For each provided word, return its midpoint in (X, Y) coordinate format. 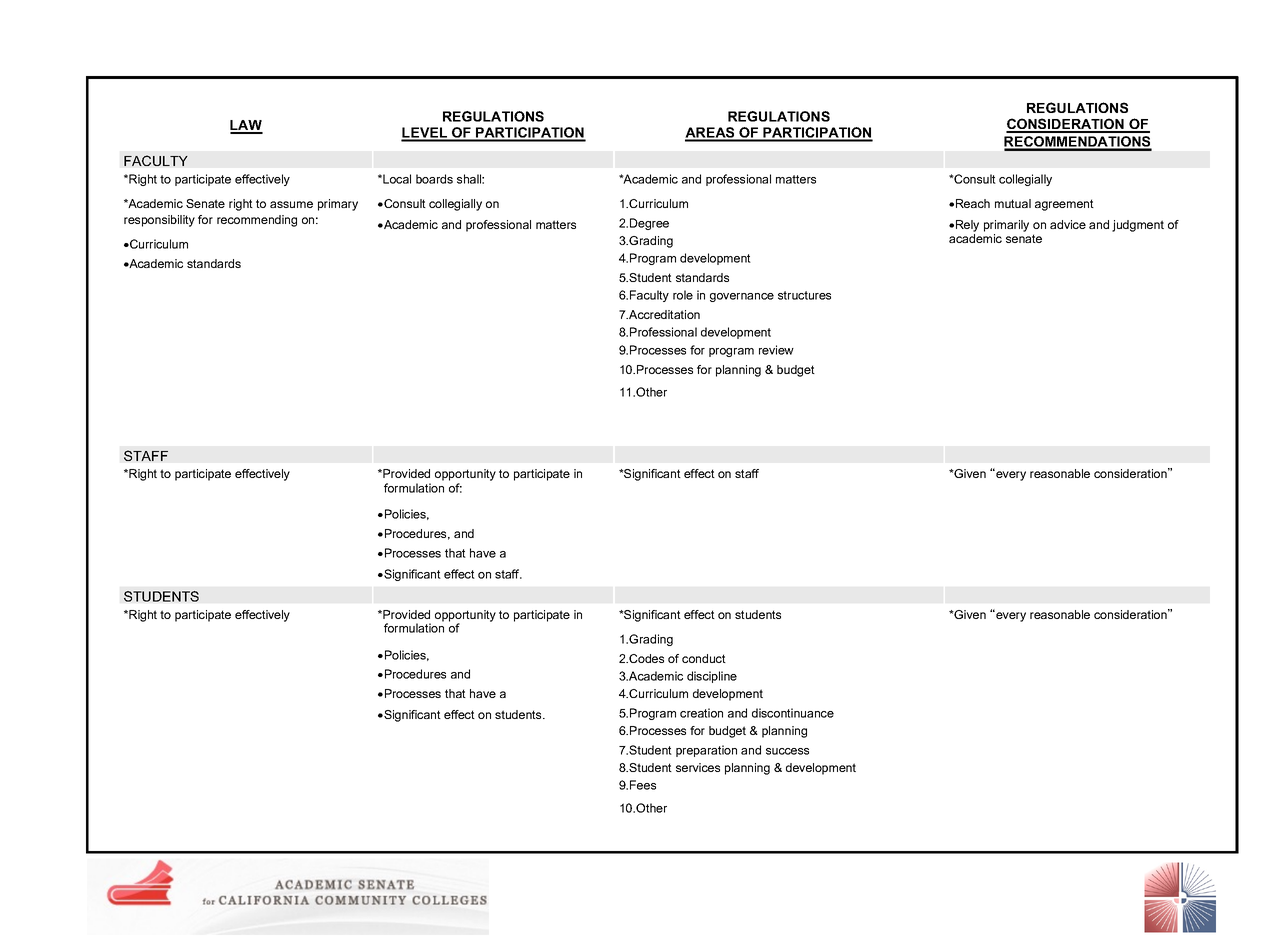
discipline (712, 677)
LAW (246, 126)
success (787, 751)
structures (804, 295)
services (698, 767)
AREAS (711, 134)
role (683, 295)
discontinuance (793, 713)
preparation (706, 751)
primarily (1006, 226)
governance (742, 297)
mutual (1013, 203)
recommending (257, 221)
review (776, 350)
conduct (704, 658)
